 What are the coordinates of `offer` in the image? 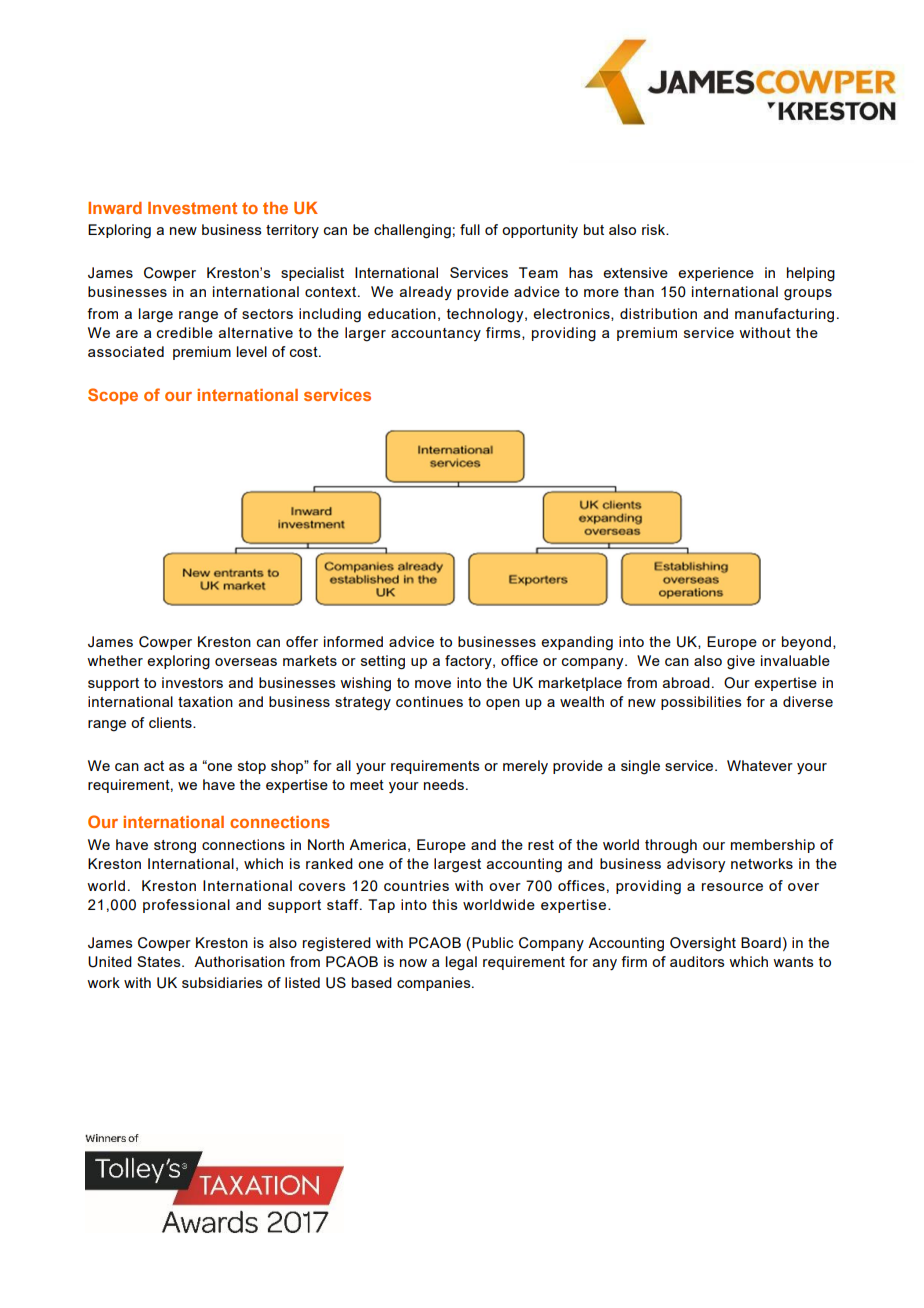 It's located at (302, 641).
